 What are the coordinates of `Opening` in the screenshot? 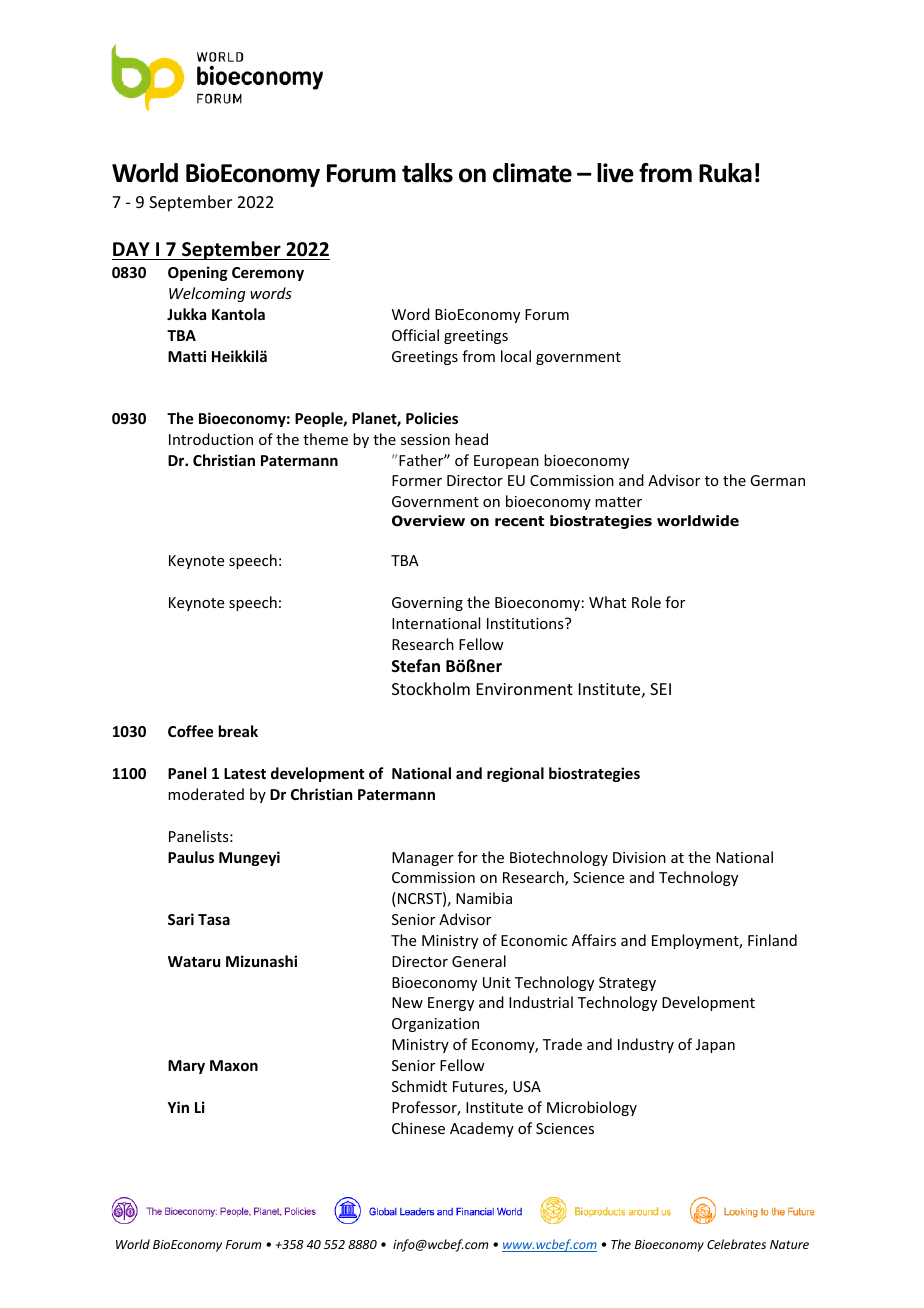 It's located at (198, 273).
